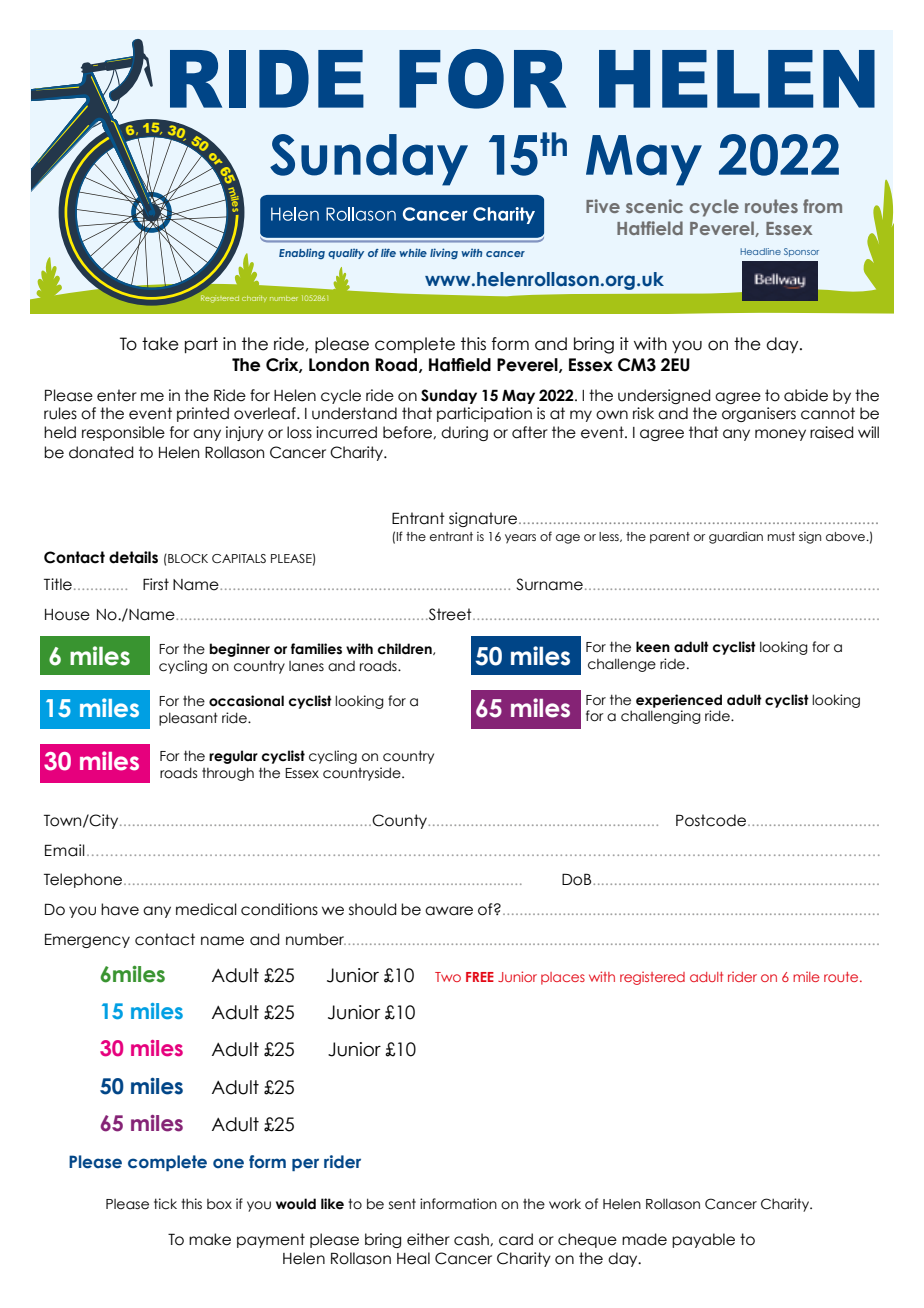  I want to click on experienced, so click(679, 701).
